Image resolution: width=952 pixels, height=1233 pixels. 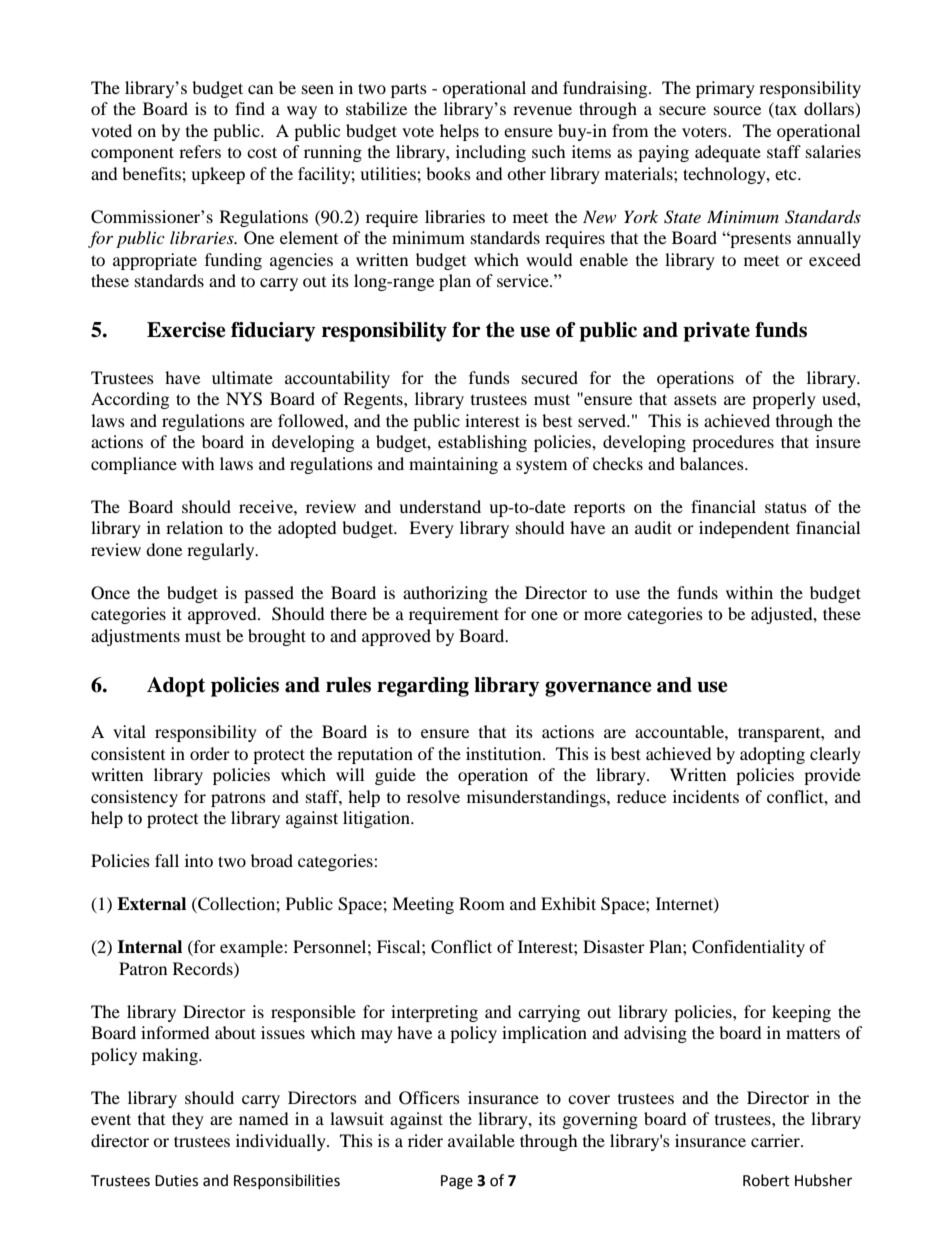 What do you see at coordinates (491, 153) in the page?
I see `including` at bounding box center [491, 153].
